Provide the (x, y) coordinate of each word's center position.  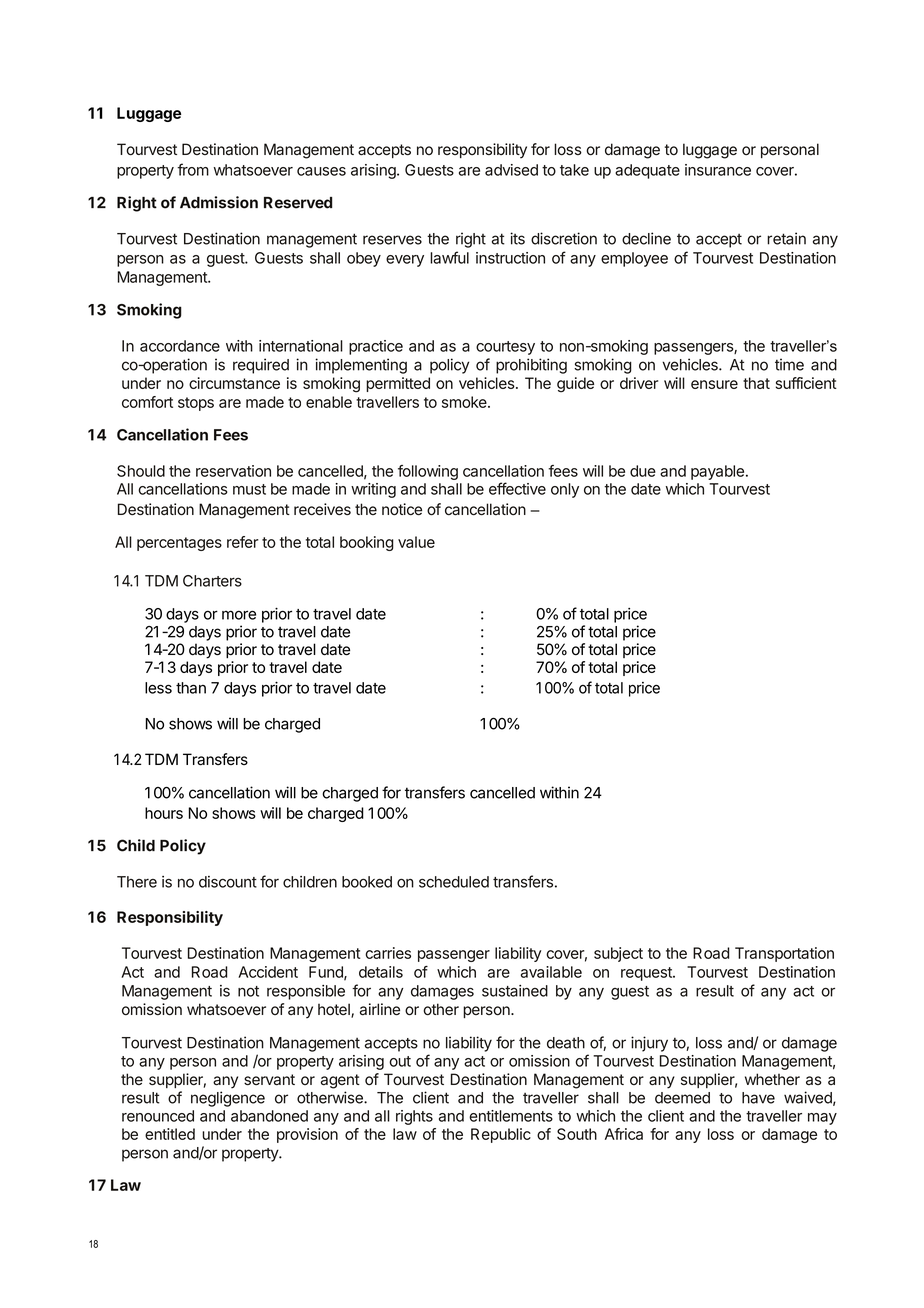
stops (196, 404)
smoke (465, 402)
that (756, 383)
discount (228, 882)
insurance (718, 170)
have (758, 1098)
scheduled (454, 882)
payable (717, 472)
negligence (228, 1099)
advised (511, 170)
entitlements (511, 1116)
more (239, 615)
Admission (219, 202)
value (416, 542)
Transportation (784, 954)
